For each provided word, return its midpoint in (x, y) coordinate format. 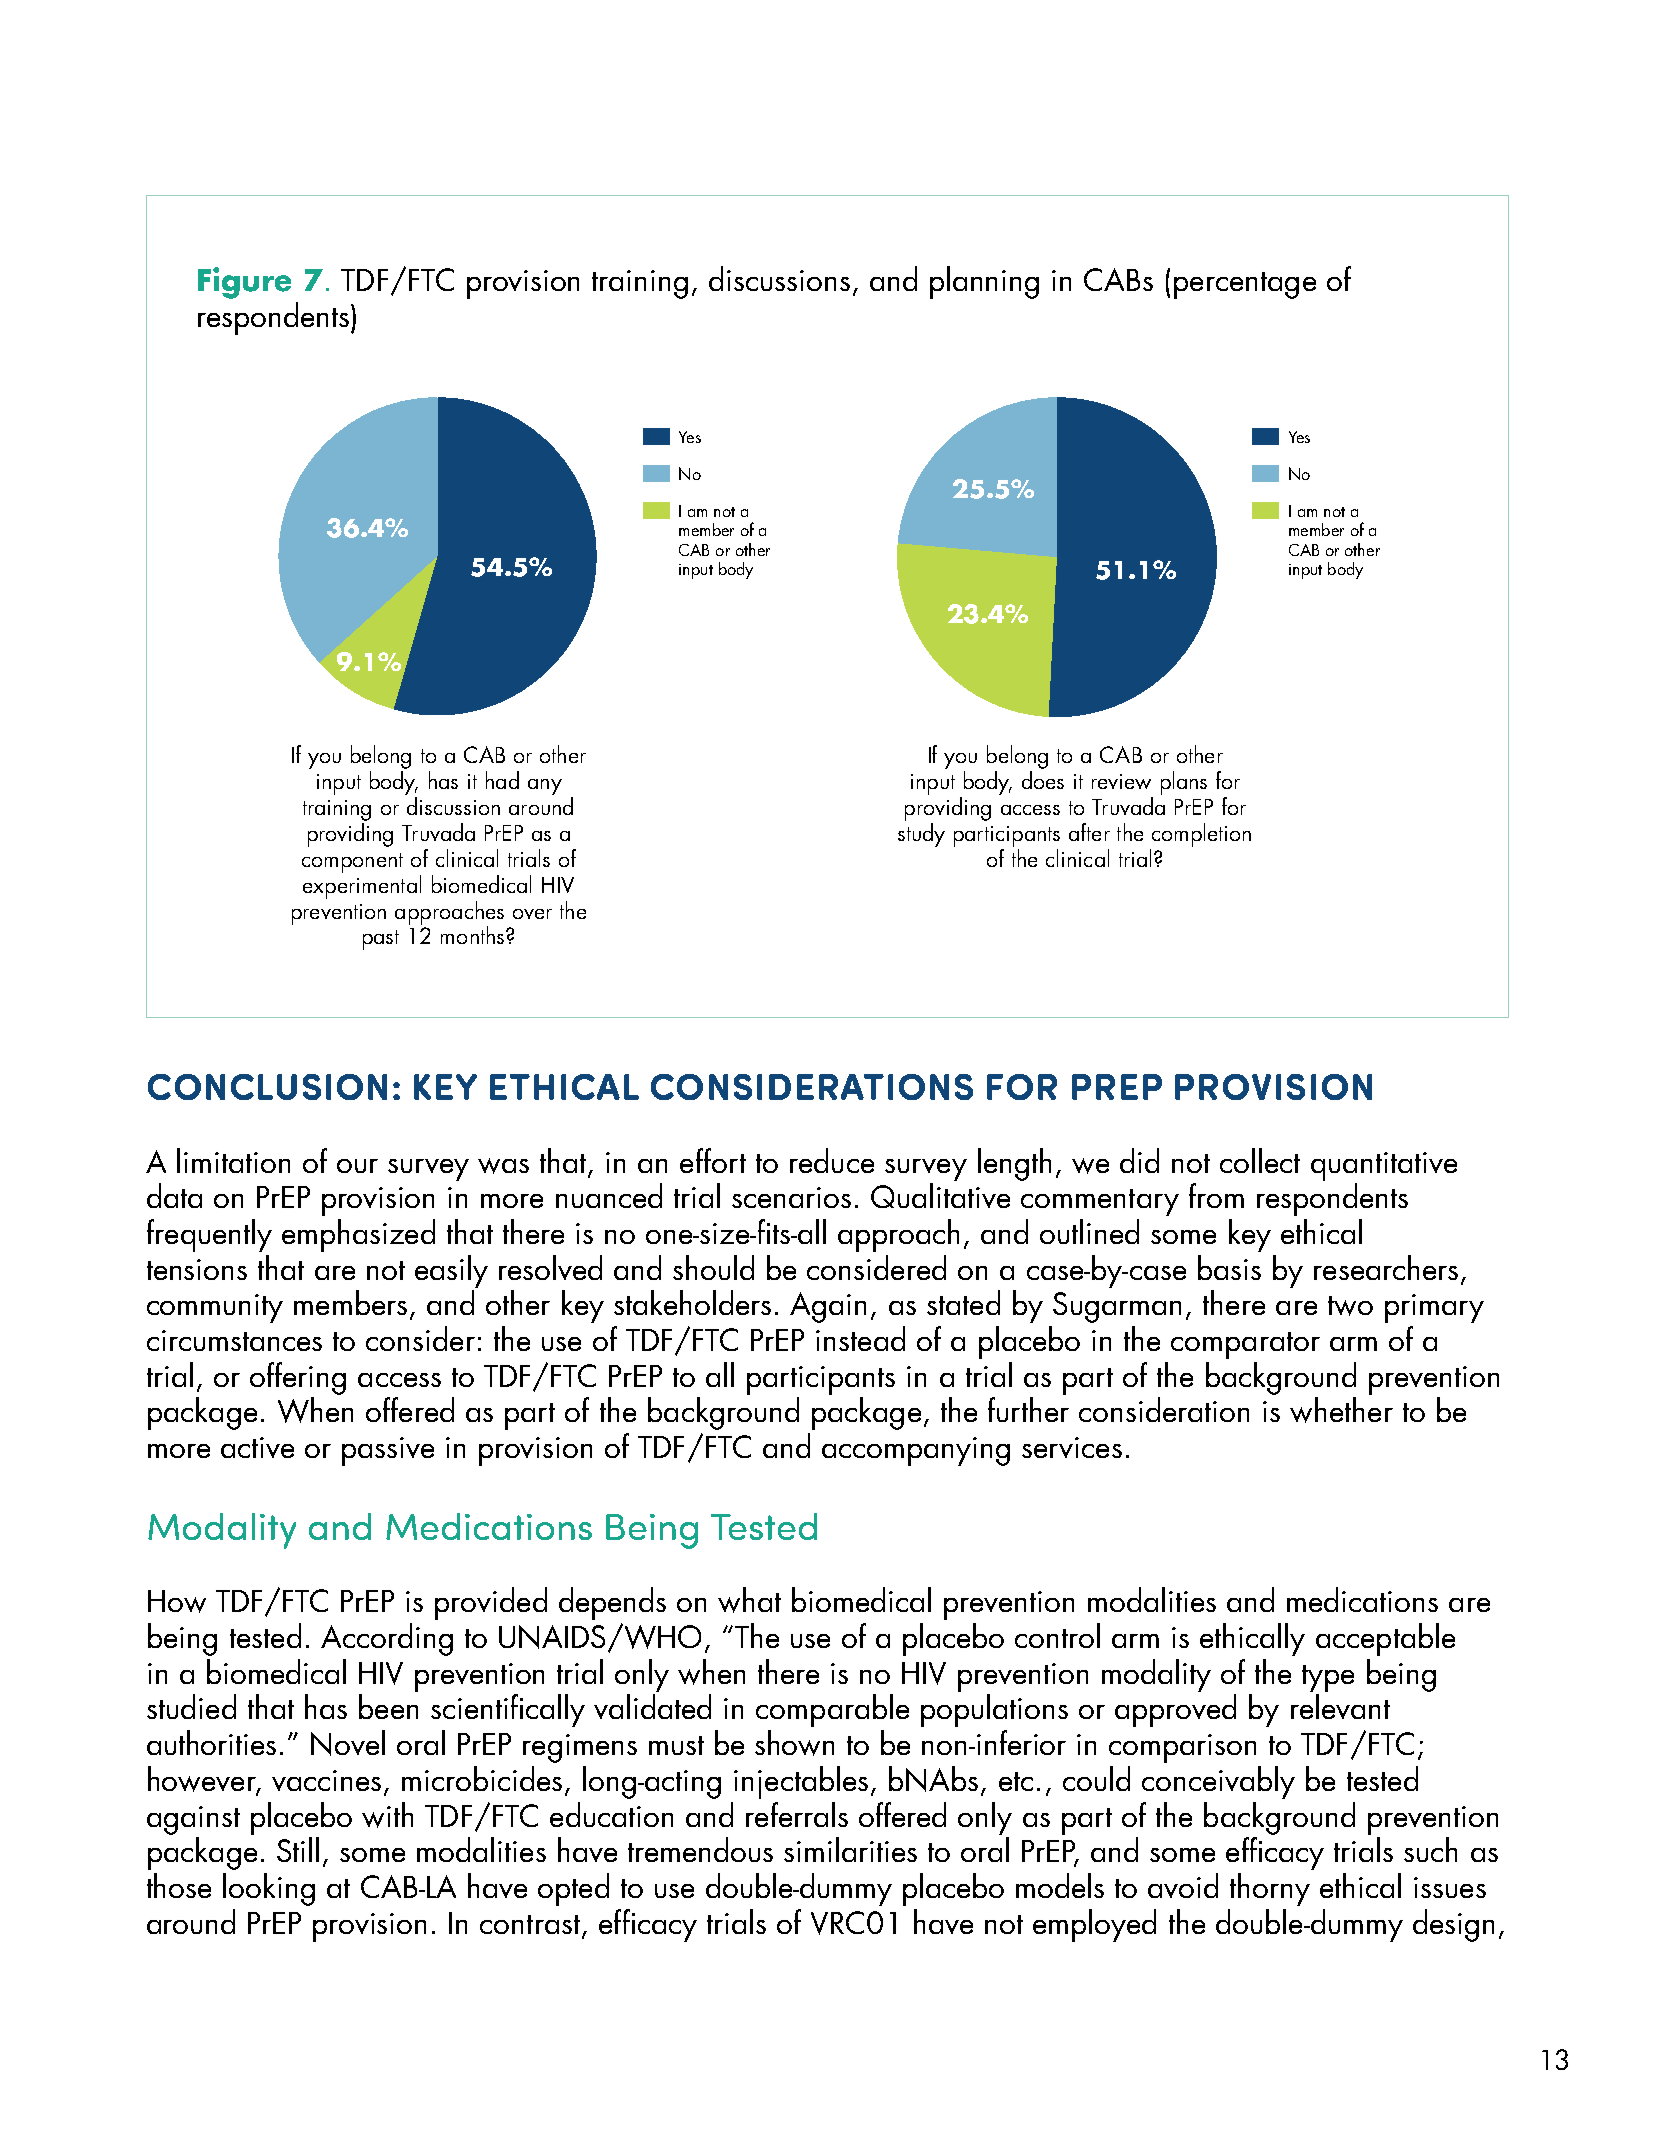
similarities (850, 1849)
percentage (1245, 285)
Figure (244, 283)
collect (1260, 1160)
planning (984, 282)
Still (298, 1849)
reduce (832, 1160)
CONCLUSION (267, 1087)
